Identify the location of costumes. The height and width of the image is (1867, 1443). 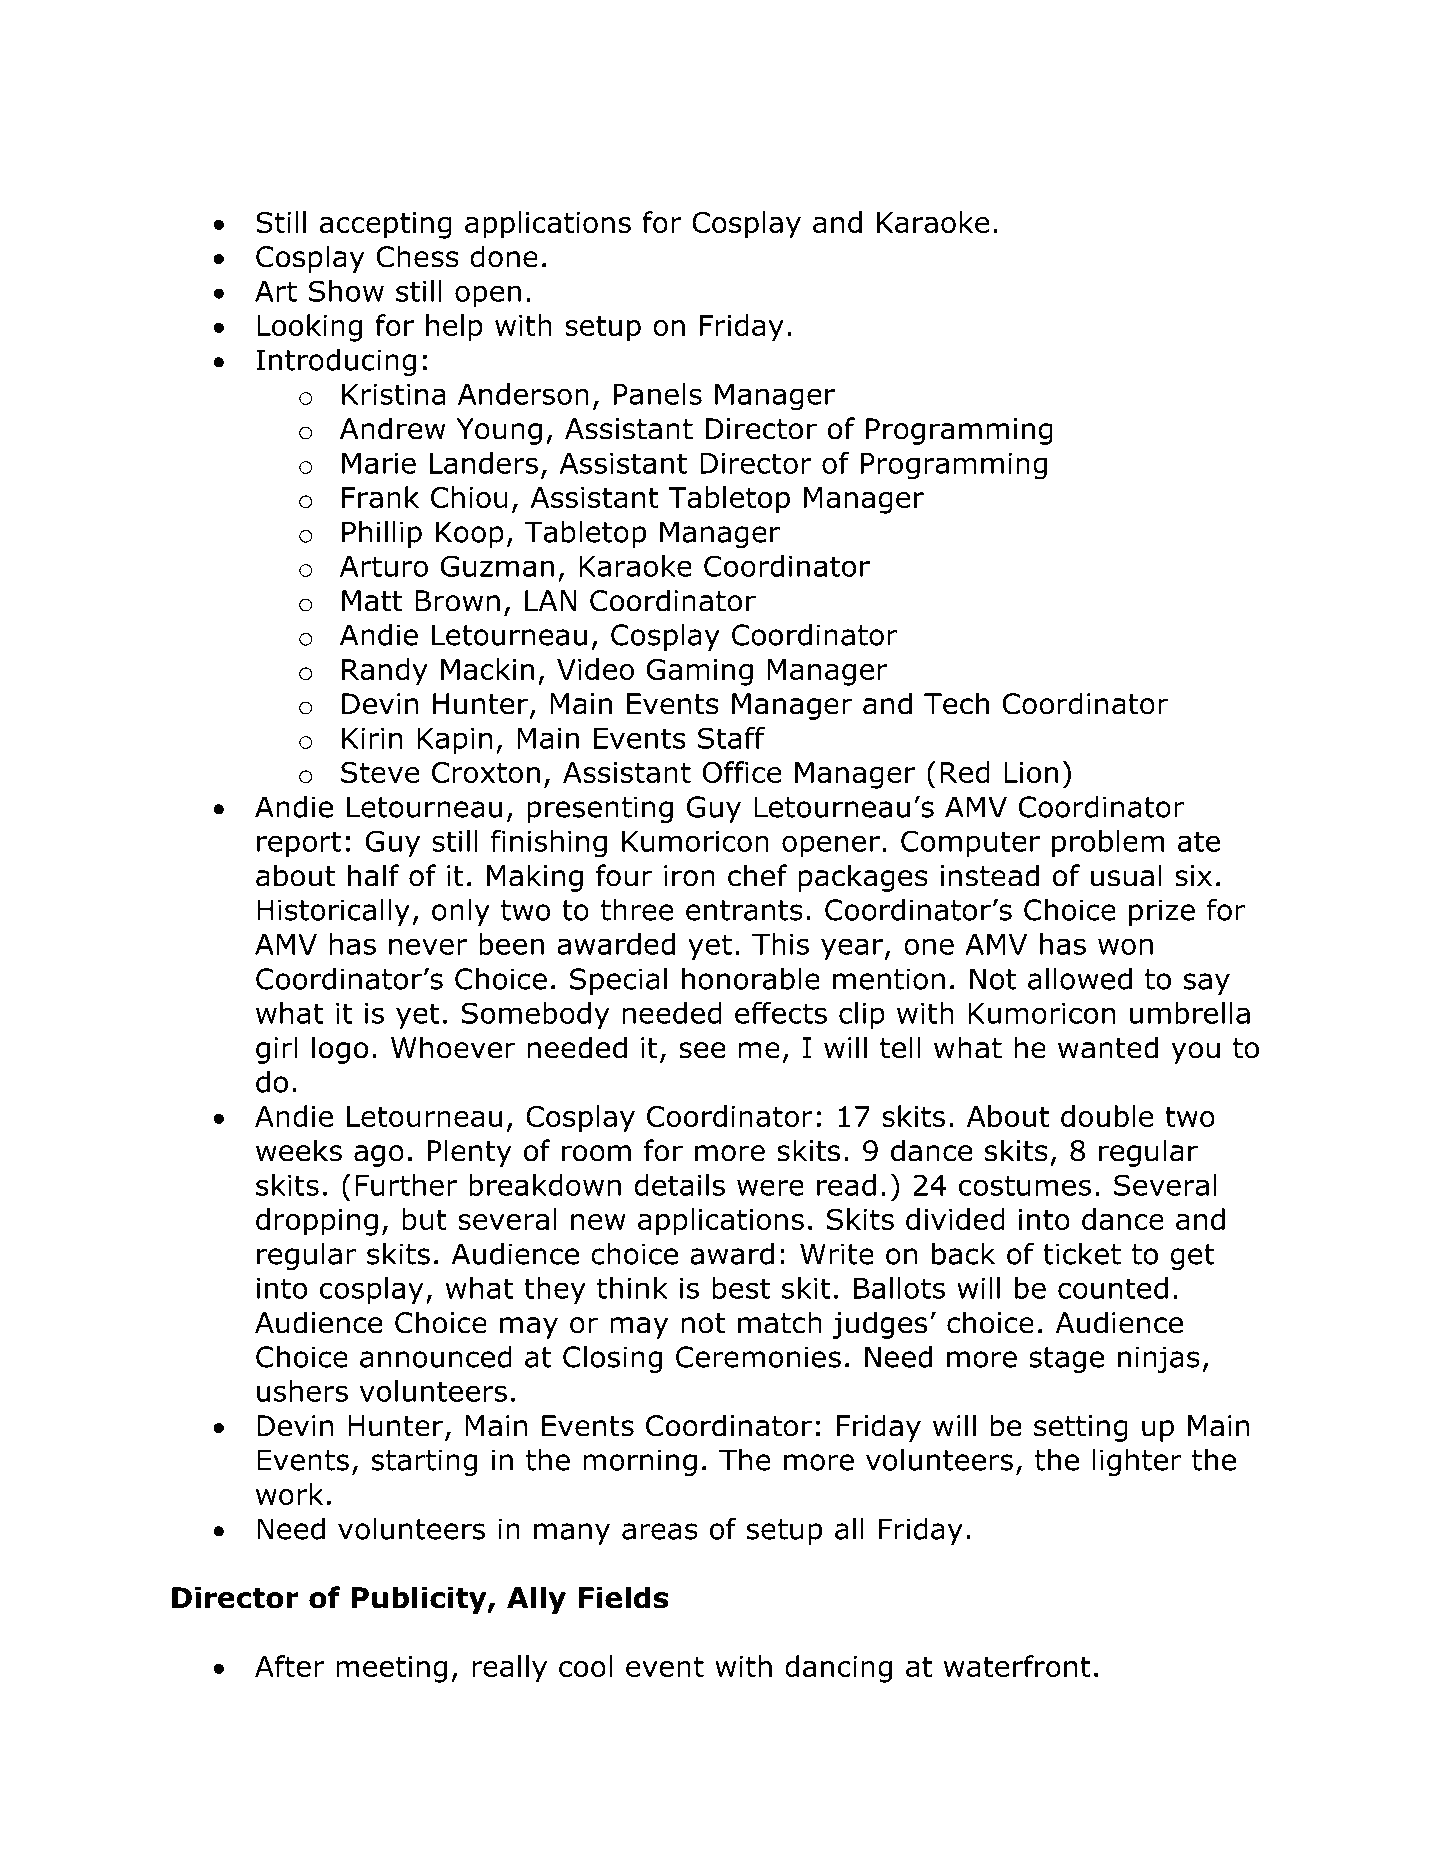
(1025, 1185).
